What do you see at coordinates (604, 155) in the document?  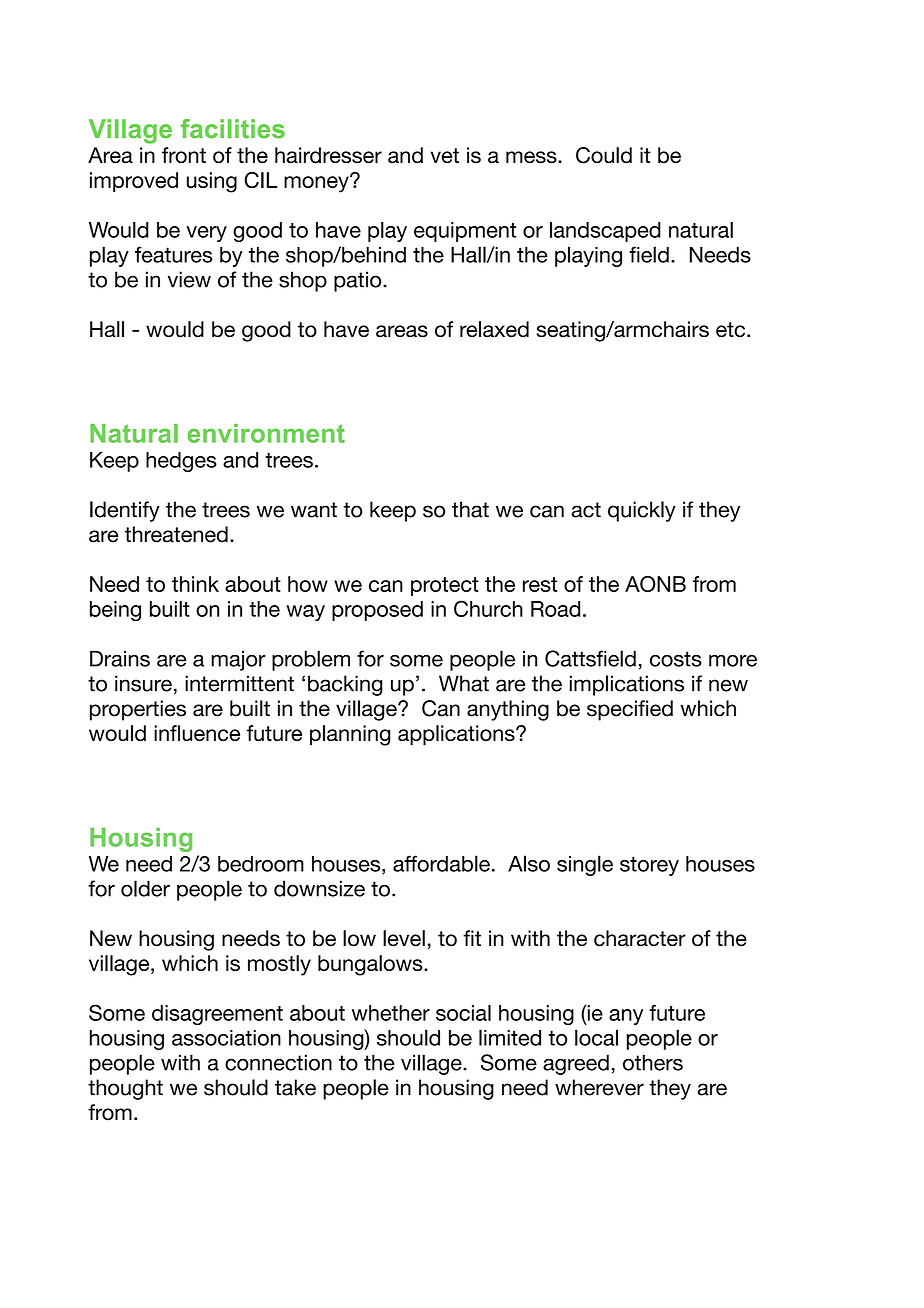 I see `Could` at bounding box center [604, 155].
